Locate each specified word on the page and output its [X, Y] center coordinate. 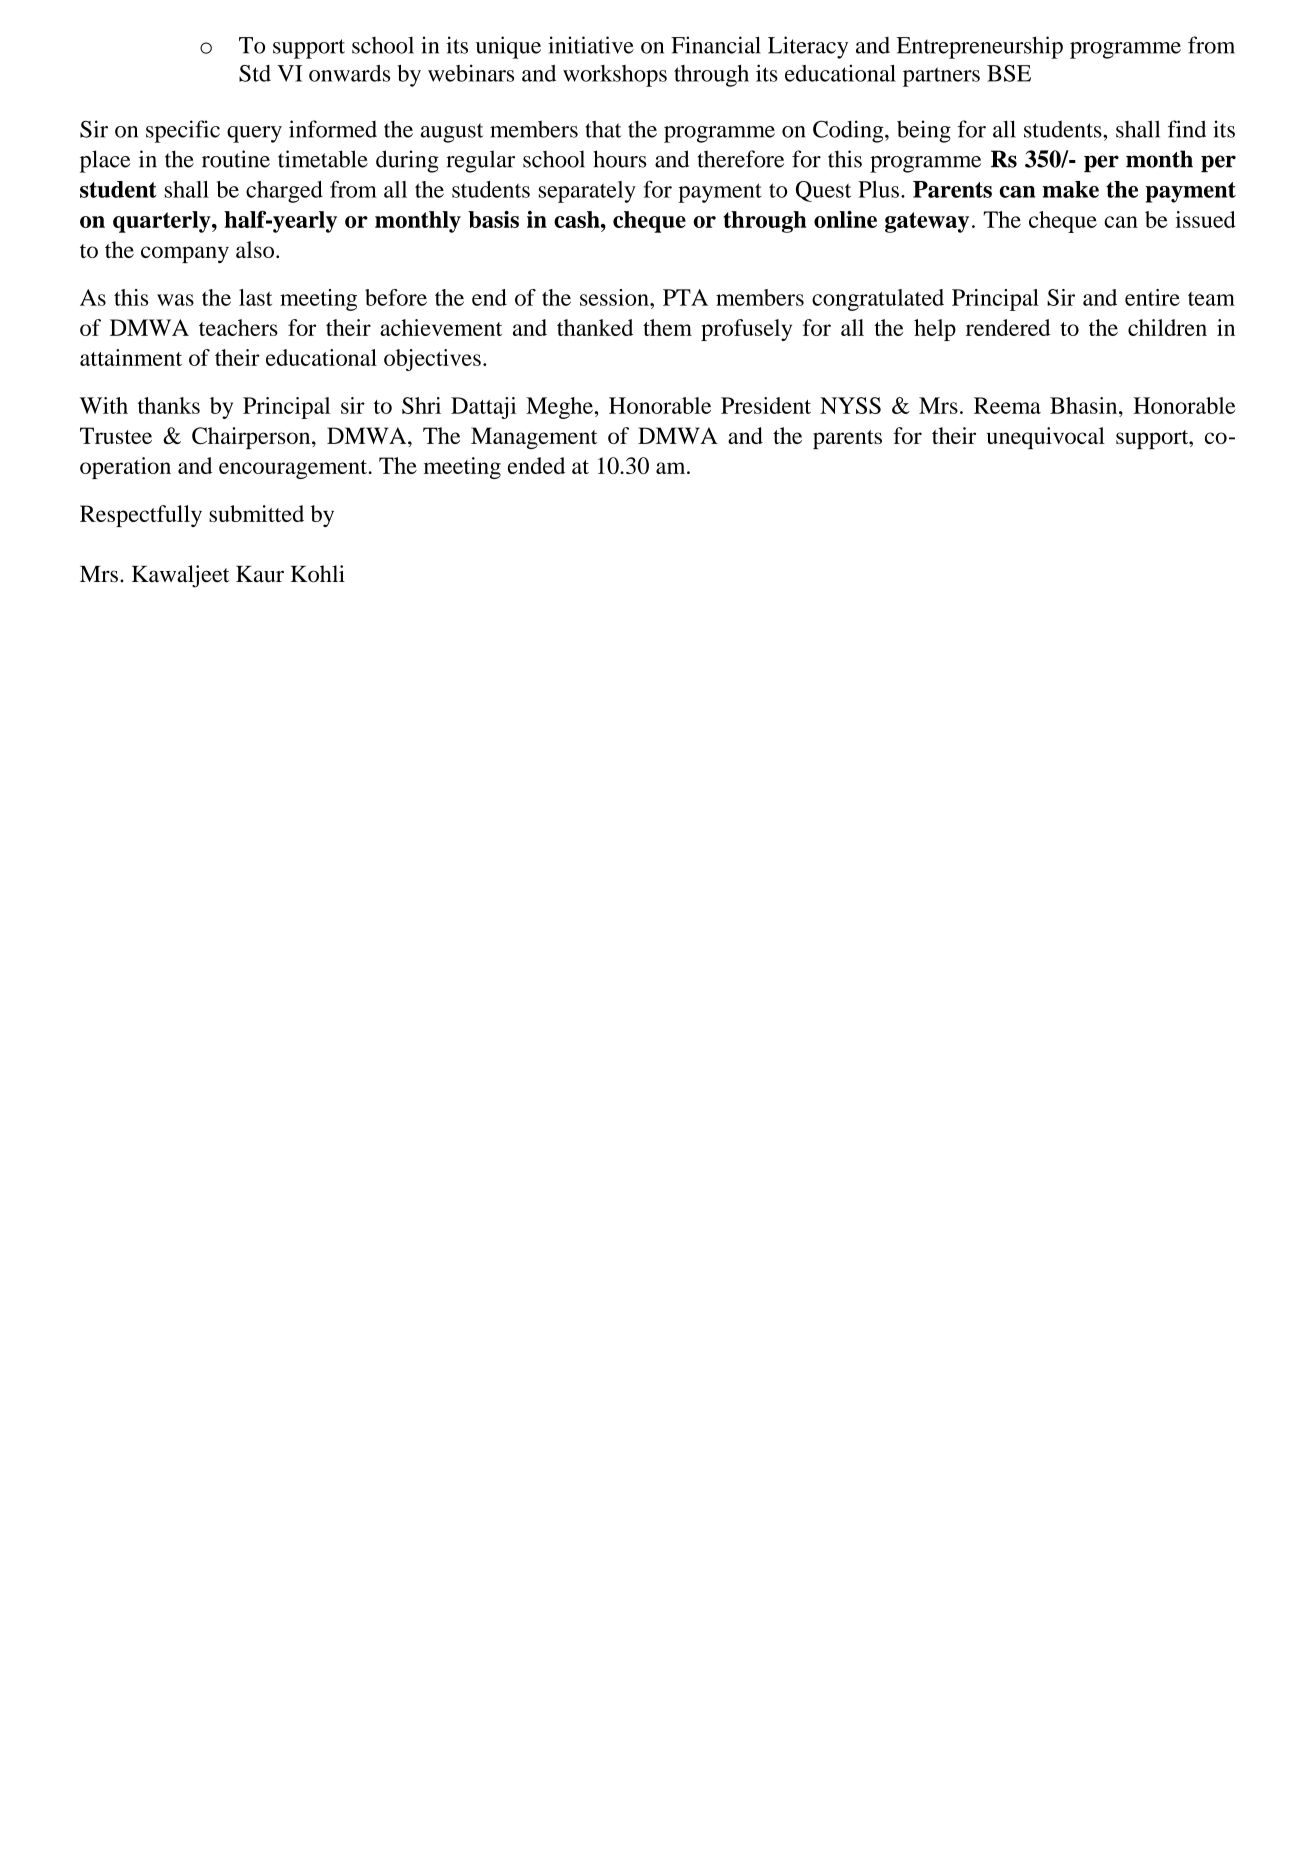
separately [587, 192]
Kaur [260, 574]
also [255, 249]
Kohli [318, 574]
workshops [615, 76]
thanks [169, 405]
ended [536, 465]
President [766, 405]
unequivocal [1046, 438]
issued [1206, 219]
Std [255, 73]
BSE [1009, 73]
